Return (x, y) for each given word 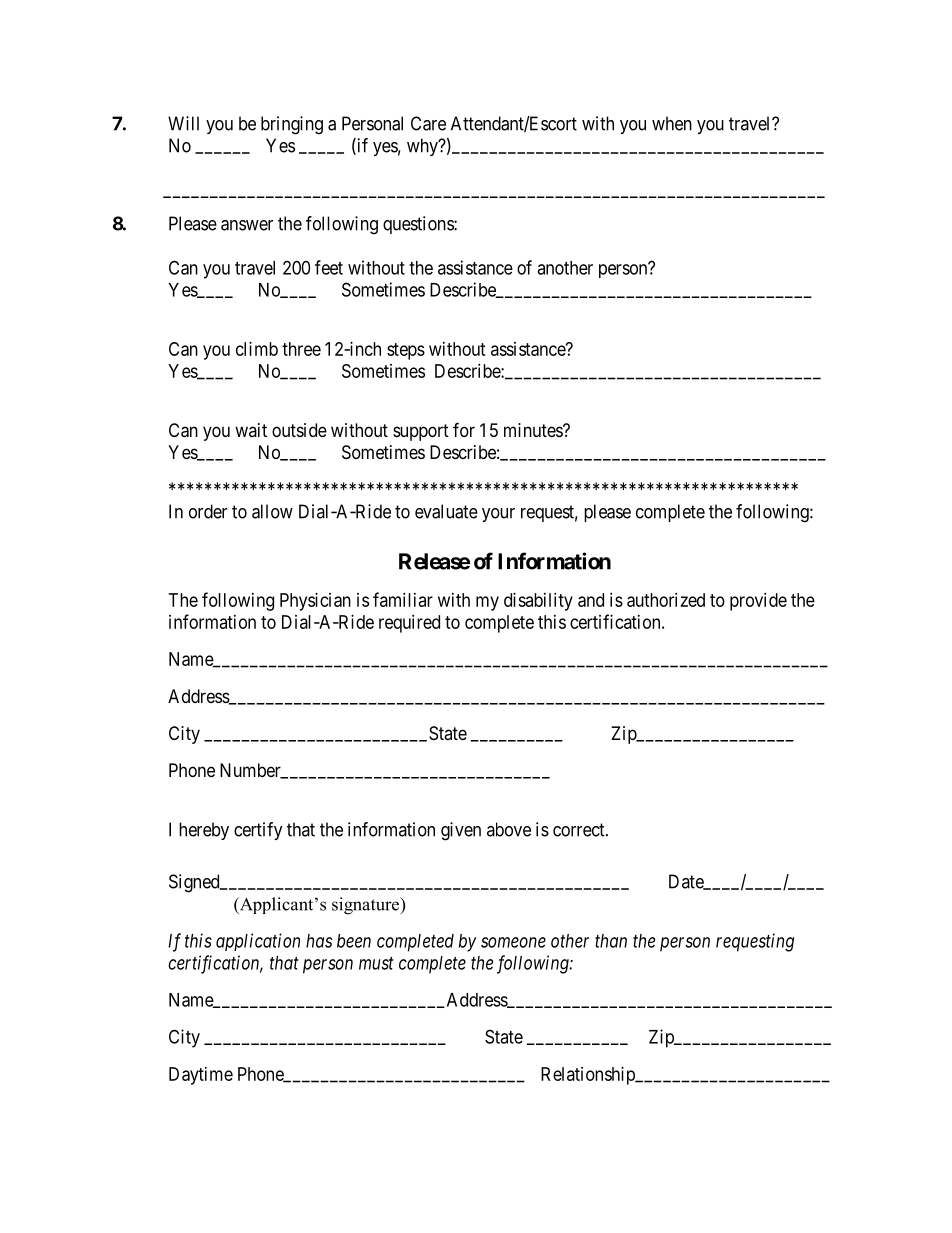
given (461, 831)
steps (406, 351)
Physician (315, 602)
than (611, 941)
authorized (666, 600)
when (672, 123)
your (498, 515)
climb (257, 349)
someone (513, 942)
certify (258, 831)
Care (428, 123)
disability (538, 602)
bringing (292, 125)
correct (580, 830)
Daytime (201, 1076)
